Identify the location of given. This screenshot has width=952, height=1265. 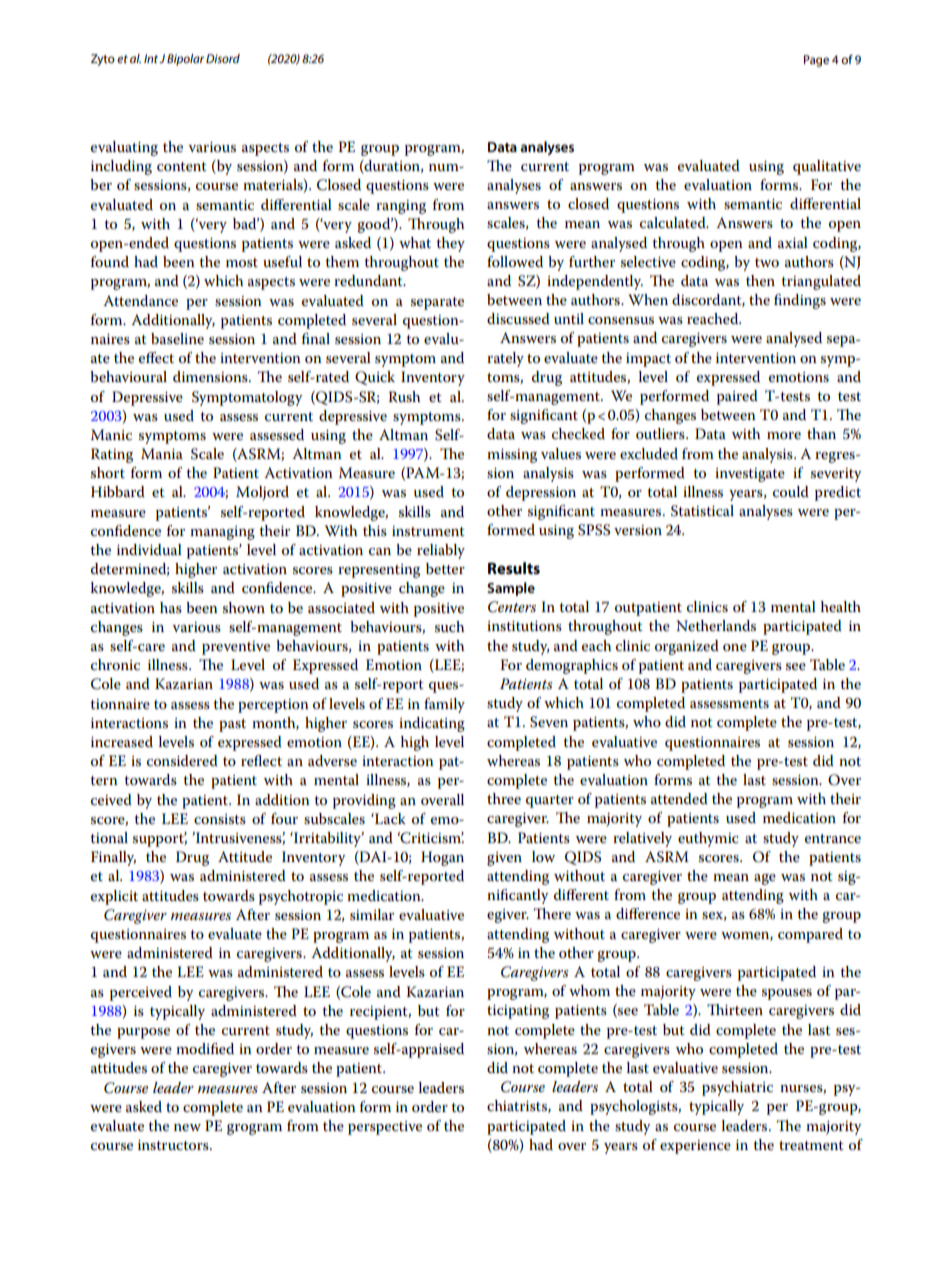
(504, 859).
